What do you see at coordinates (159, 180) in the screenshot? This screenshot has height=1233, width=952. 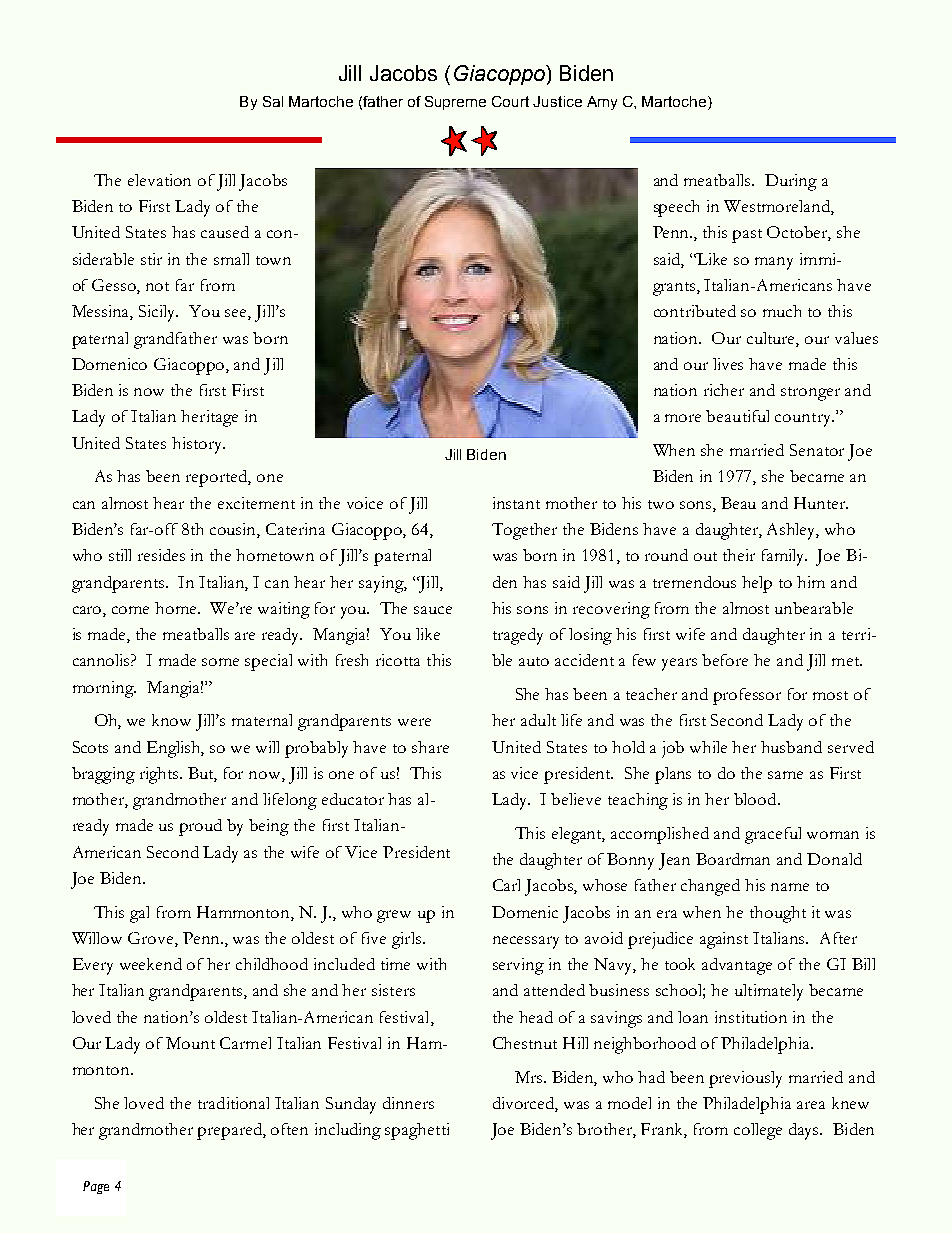 I see `elevation` at bounding box center [159, 180].
